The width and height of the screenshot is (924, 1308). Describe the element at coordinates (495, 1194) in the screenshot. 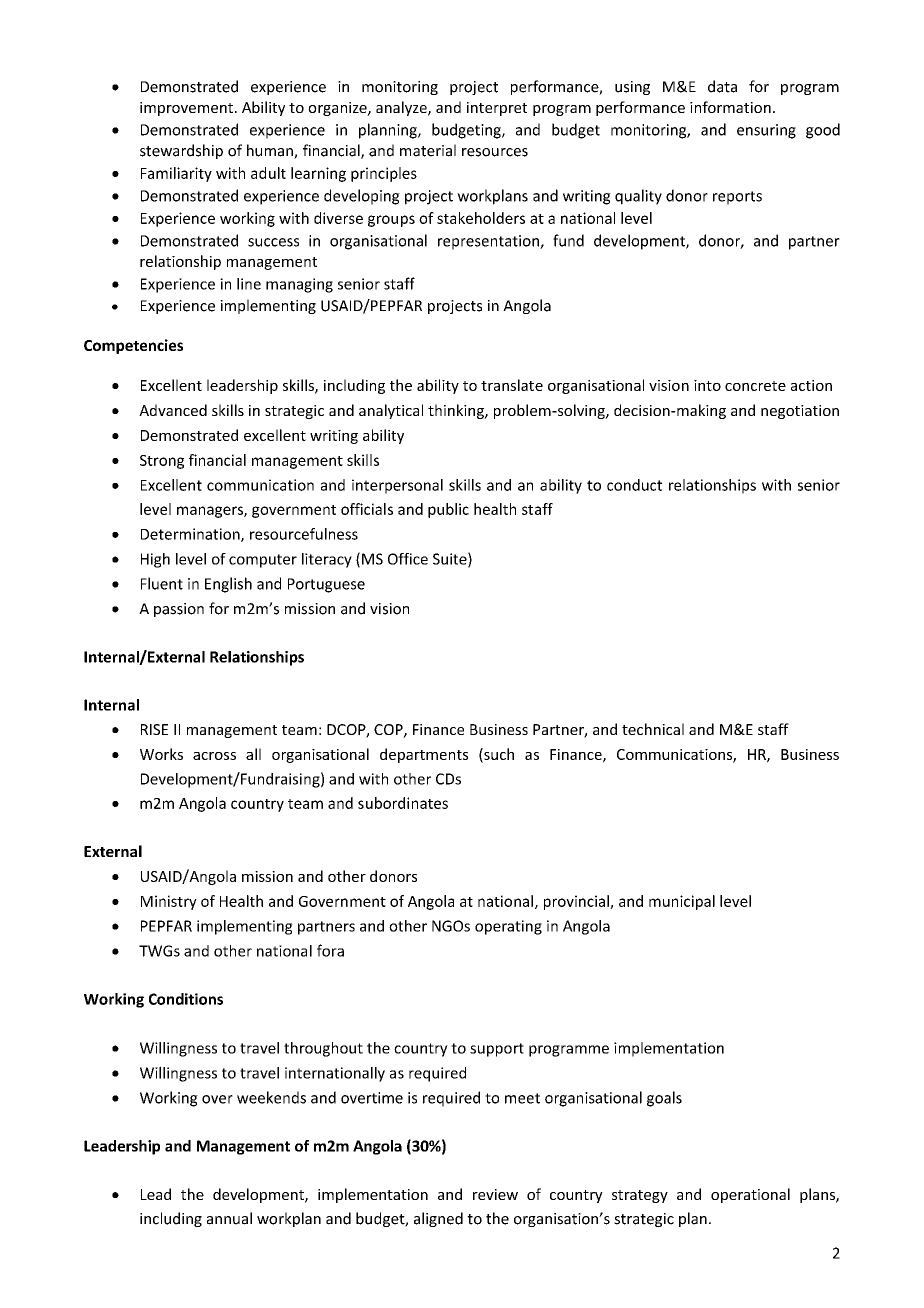

I see `review` at that location.
